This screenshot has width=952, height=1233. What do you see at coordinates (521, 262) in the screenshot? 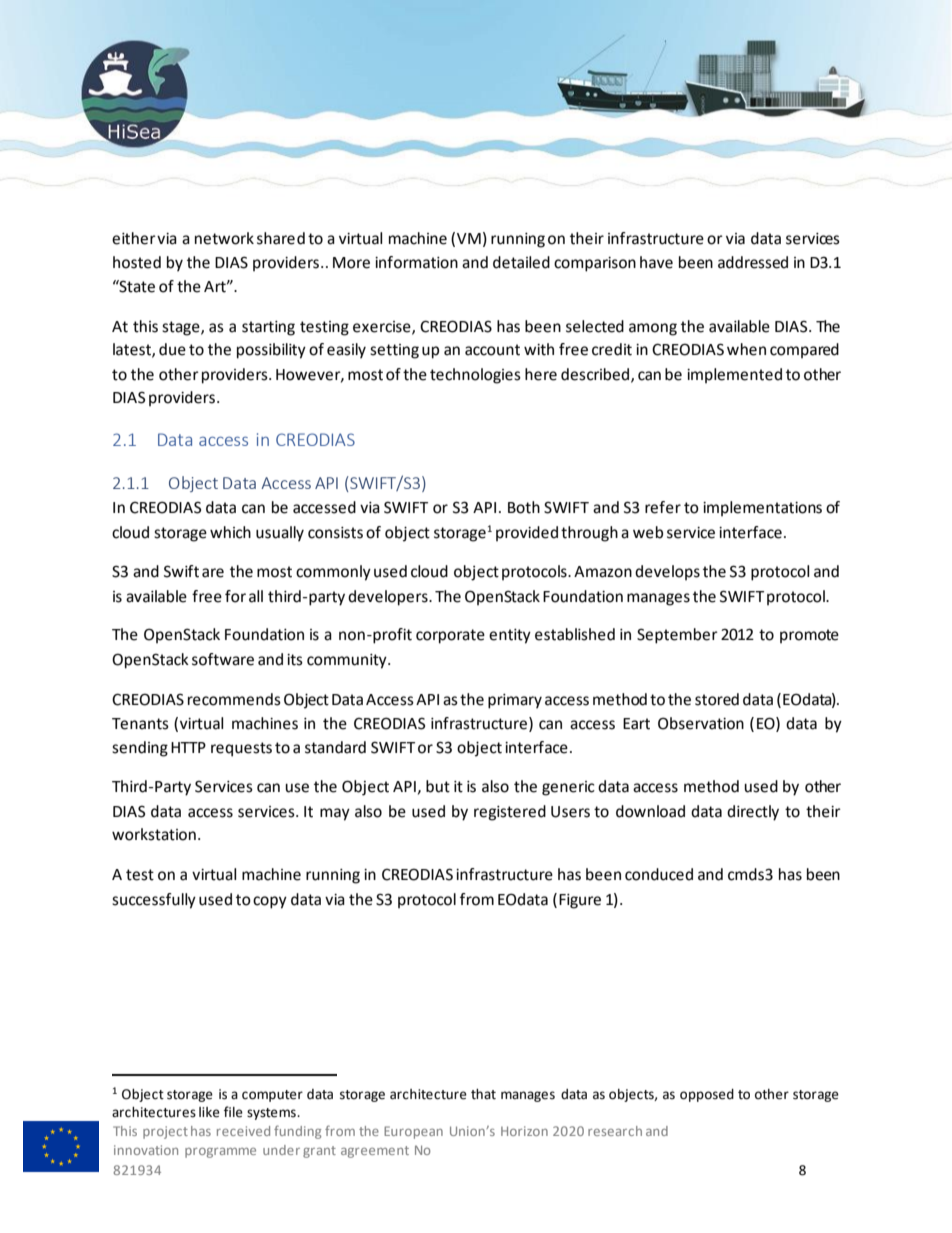
I see `detailed` at bounding box center [521, 262].
